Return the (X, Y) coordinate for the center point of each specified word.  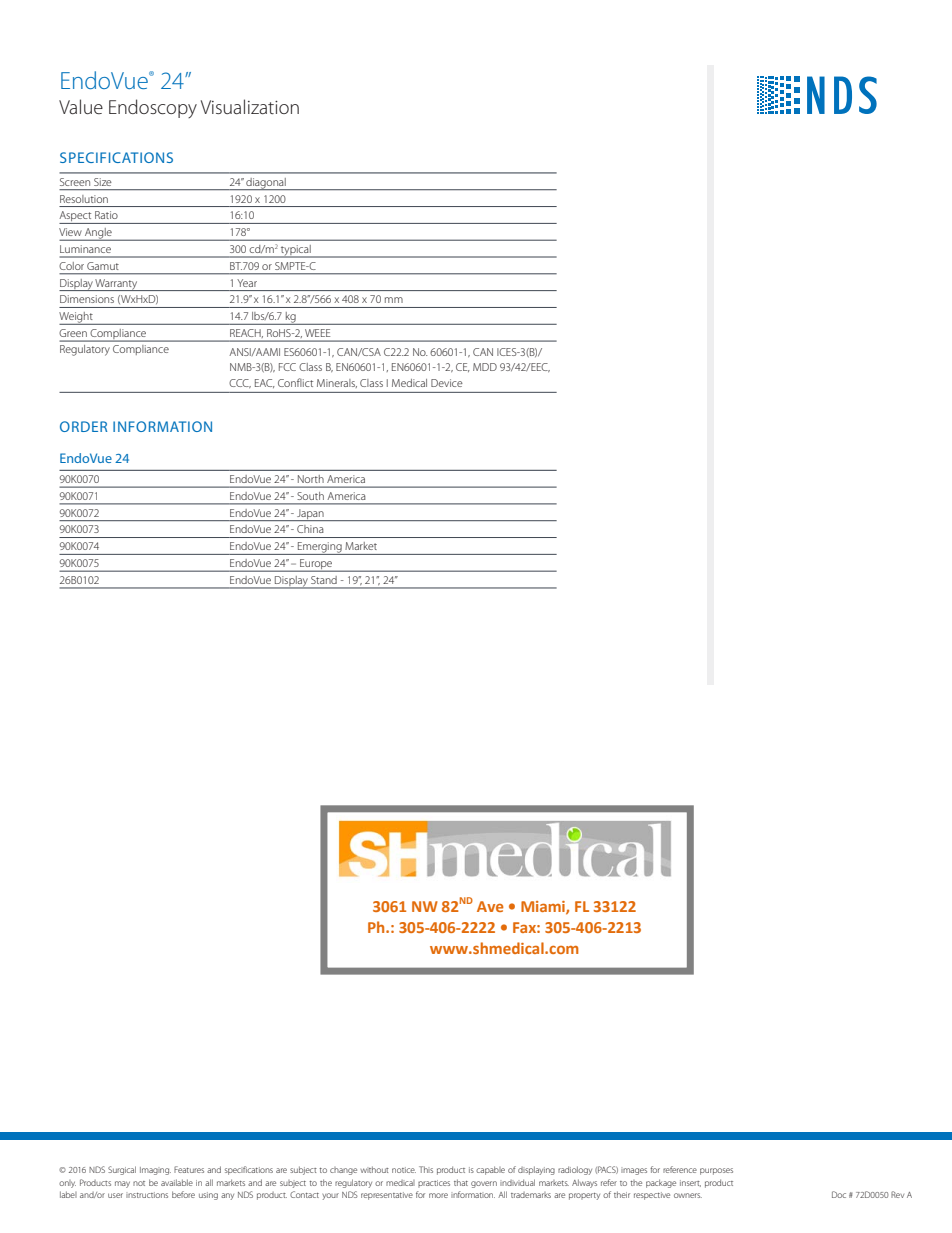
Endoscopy (153, 108)
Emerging (320, 548)
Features (189, 1169)
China (310, 529)
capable (490, 1170)
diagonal (266, 184)
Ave (490, 906)
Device (447, 383)
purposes (716, 1171)
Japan (310, 515)
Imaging (155, 1171)
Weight (77, 318)
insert (690, 1183)
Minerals (337, 383)
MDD (485, 367)
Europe (316, 565)
